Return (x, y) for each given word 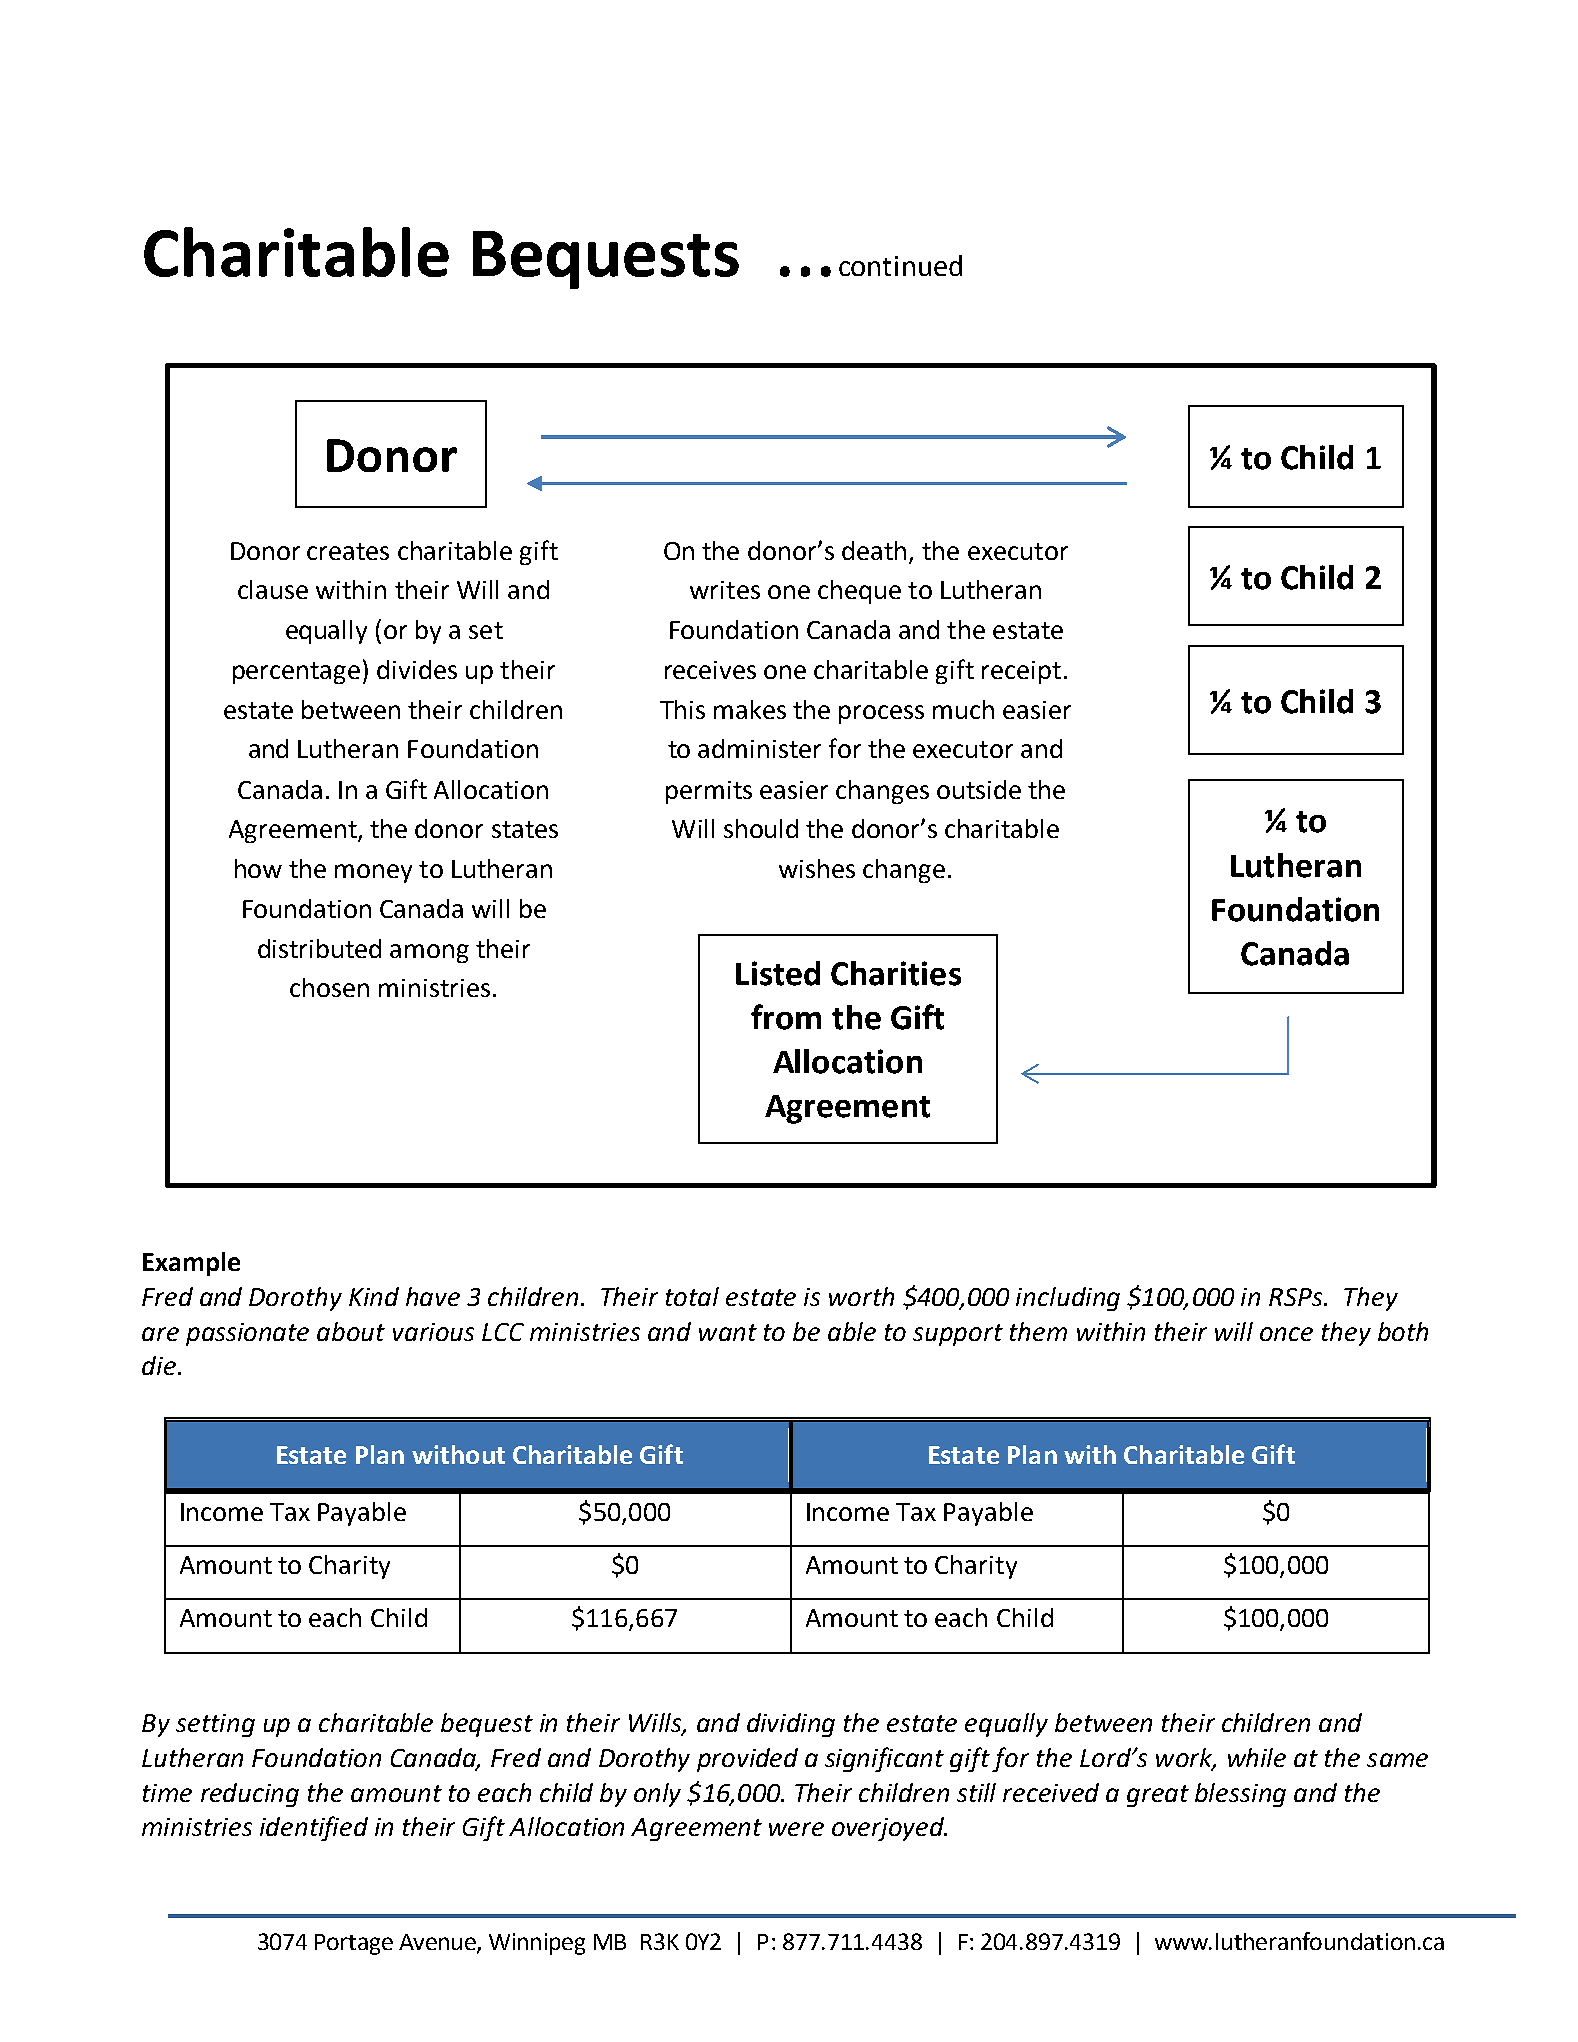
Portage (354, 1944)
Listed (778, 973)
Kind (374, 1296)
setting (215, 1725)
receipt (1021, 672)
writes (725, 590)
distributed (319, 948)
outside (979, 789)
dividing (791, 1725)
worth (861, 1296)
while (1257, 1757)
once (1286, 1334)
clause (273, 589)
